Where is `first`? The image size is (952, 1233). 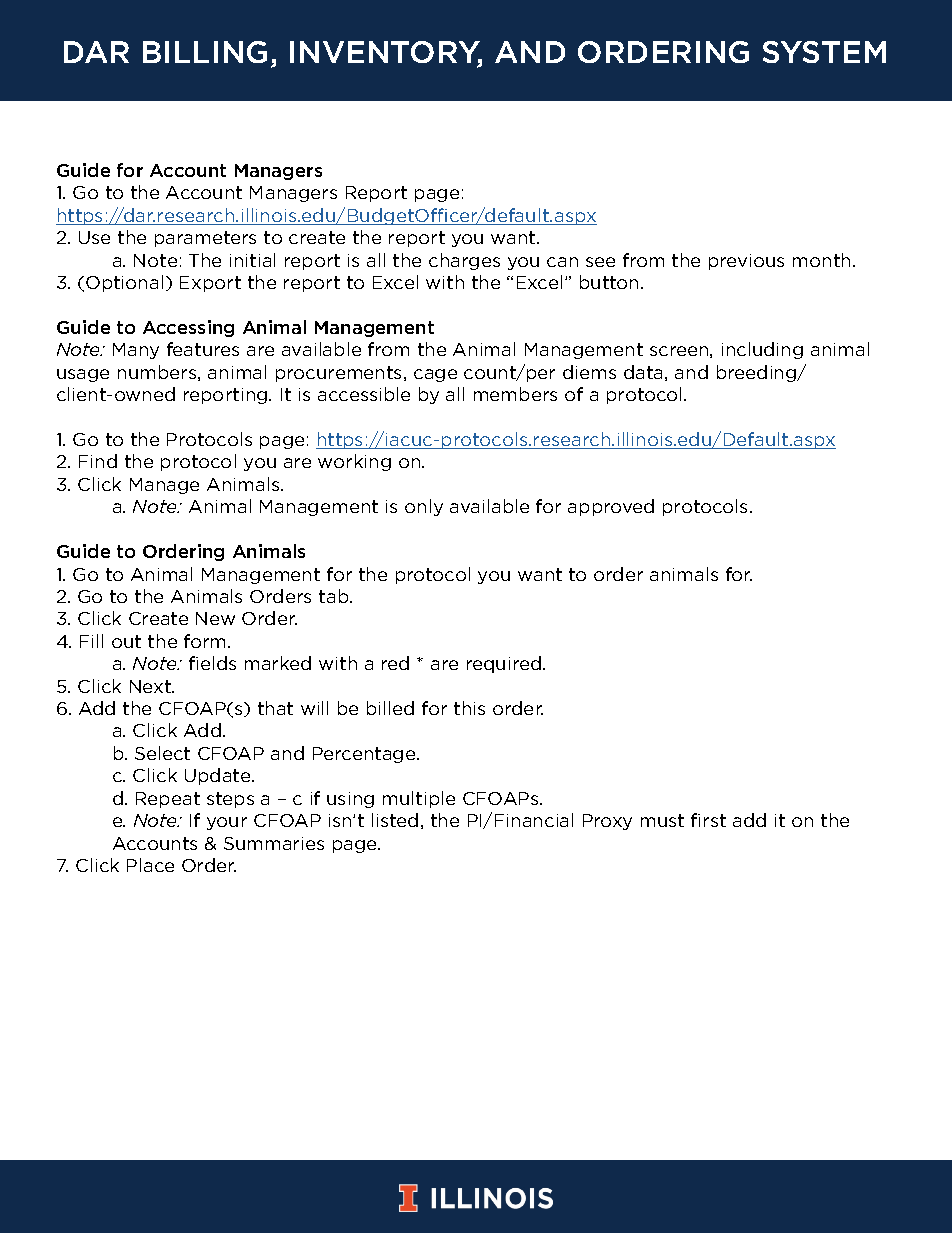
first is located at coordinates (708, 820).
